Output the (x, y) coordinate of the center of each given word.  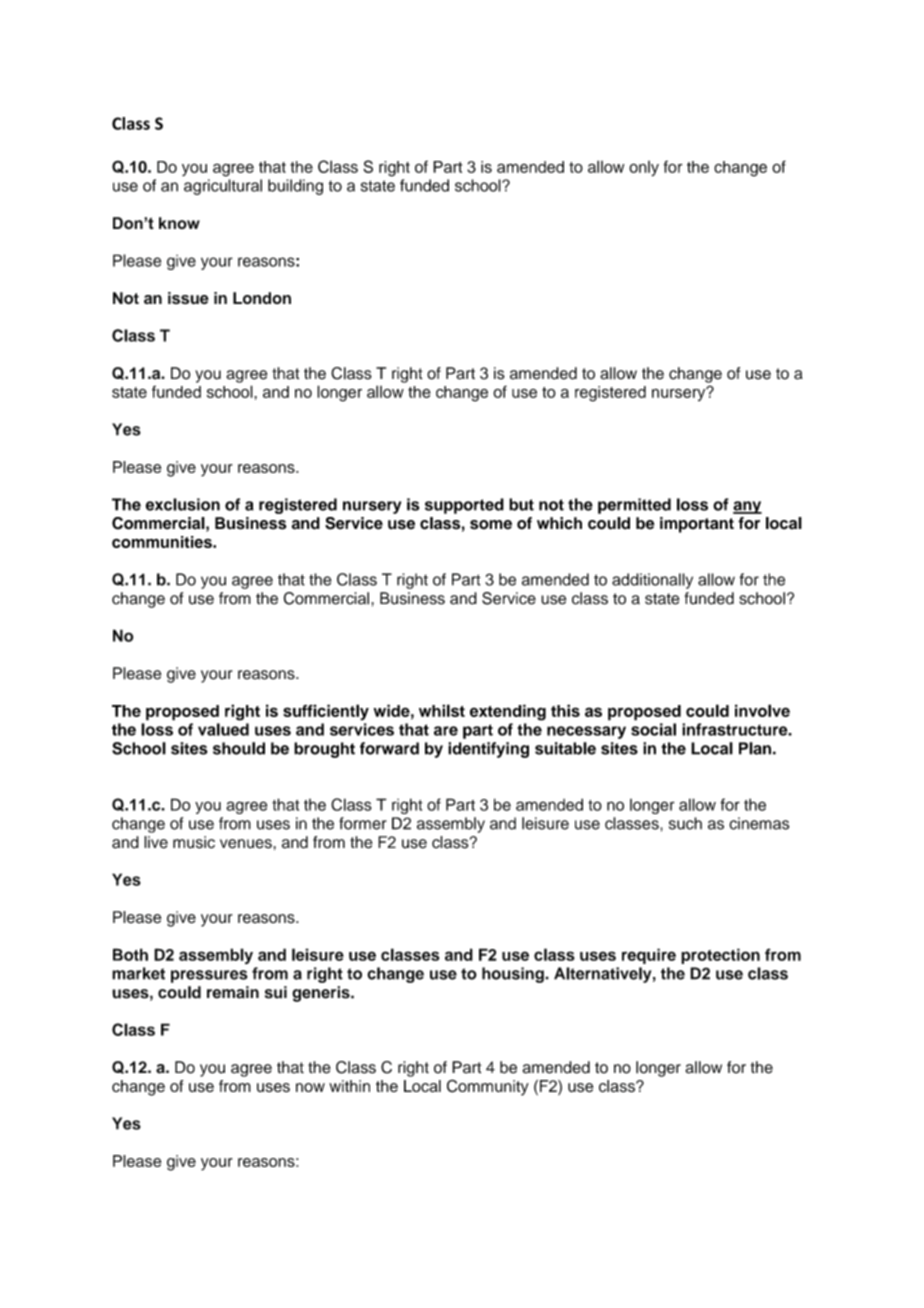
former (363, 823)
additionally (652, 581)
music (194, 842)
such (685, 823)
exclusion (183, 504)
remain (233, 992)
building (295, 187)
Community (488, 1087)
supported (464, 506)
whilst (442, 710)
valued (223, 729)
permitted (634, 506)
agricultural (223, 187)
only (644, 169)
